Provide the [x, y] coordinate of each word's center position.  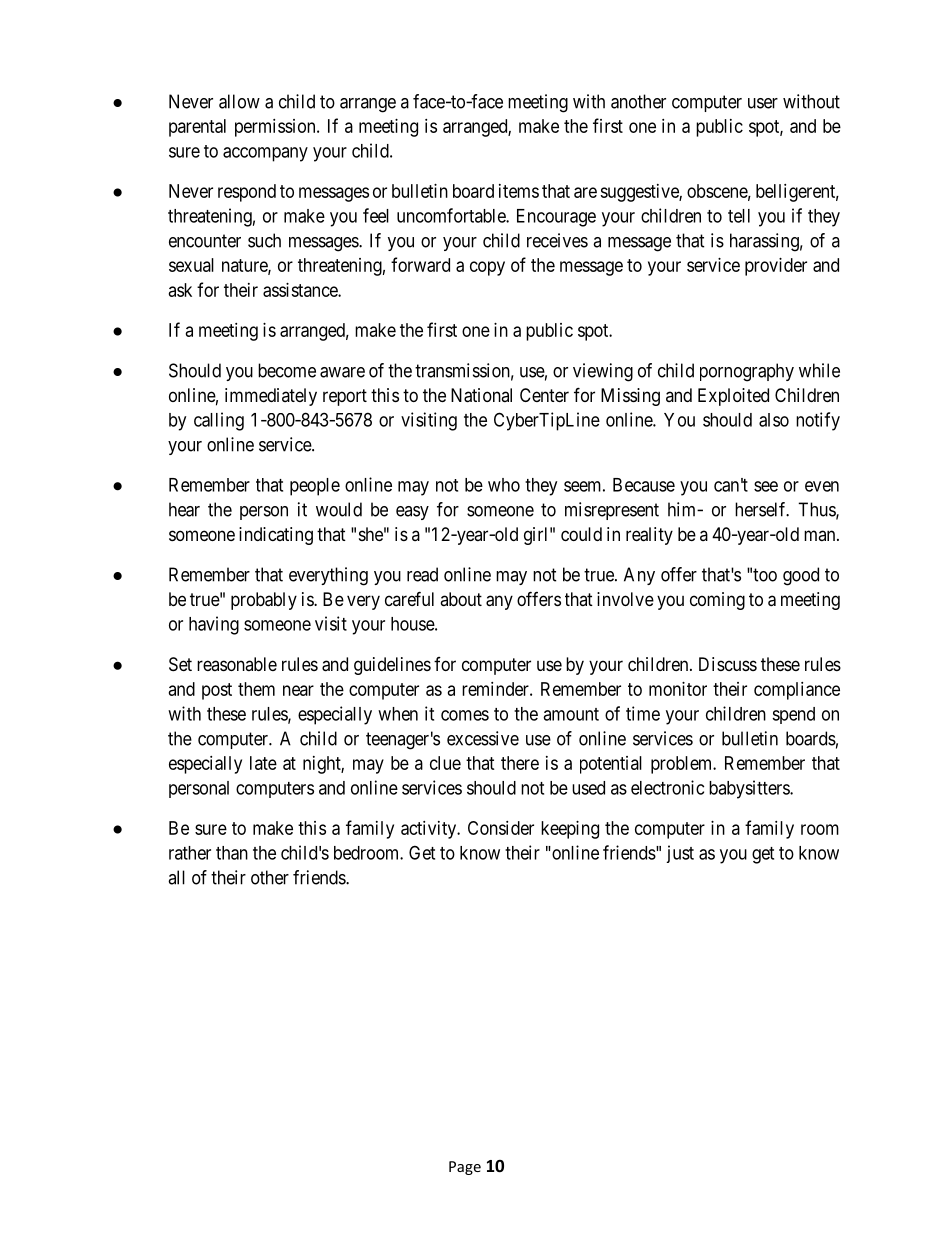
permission [276, 128]
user [763, 103]
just [680, 854]
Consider [501, 828]
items [519, 191]
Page [465, 1168]
